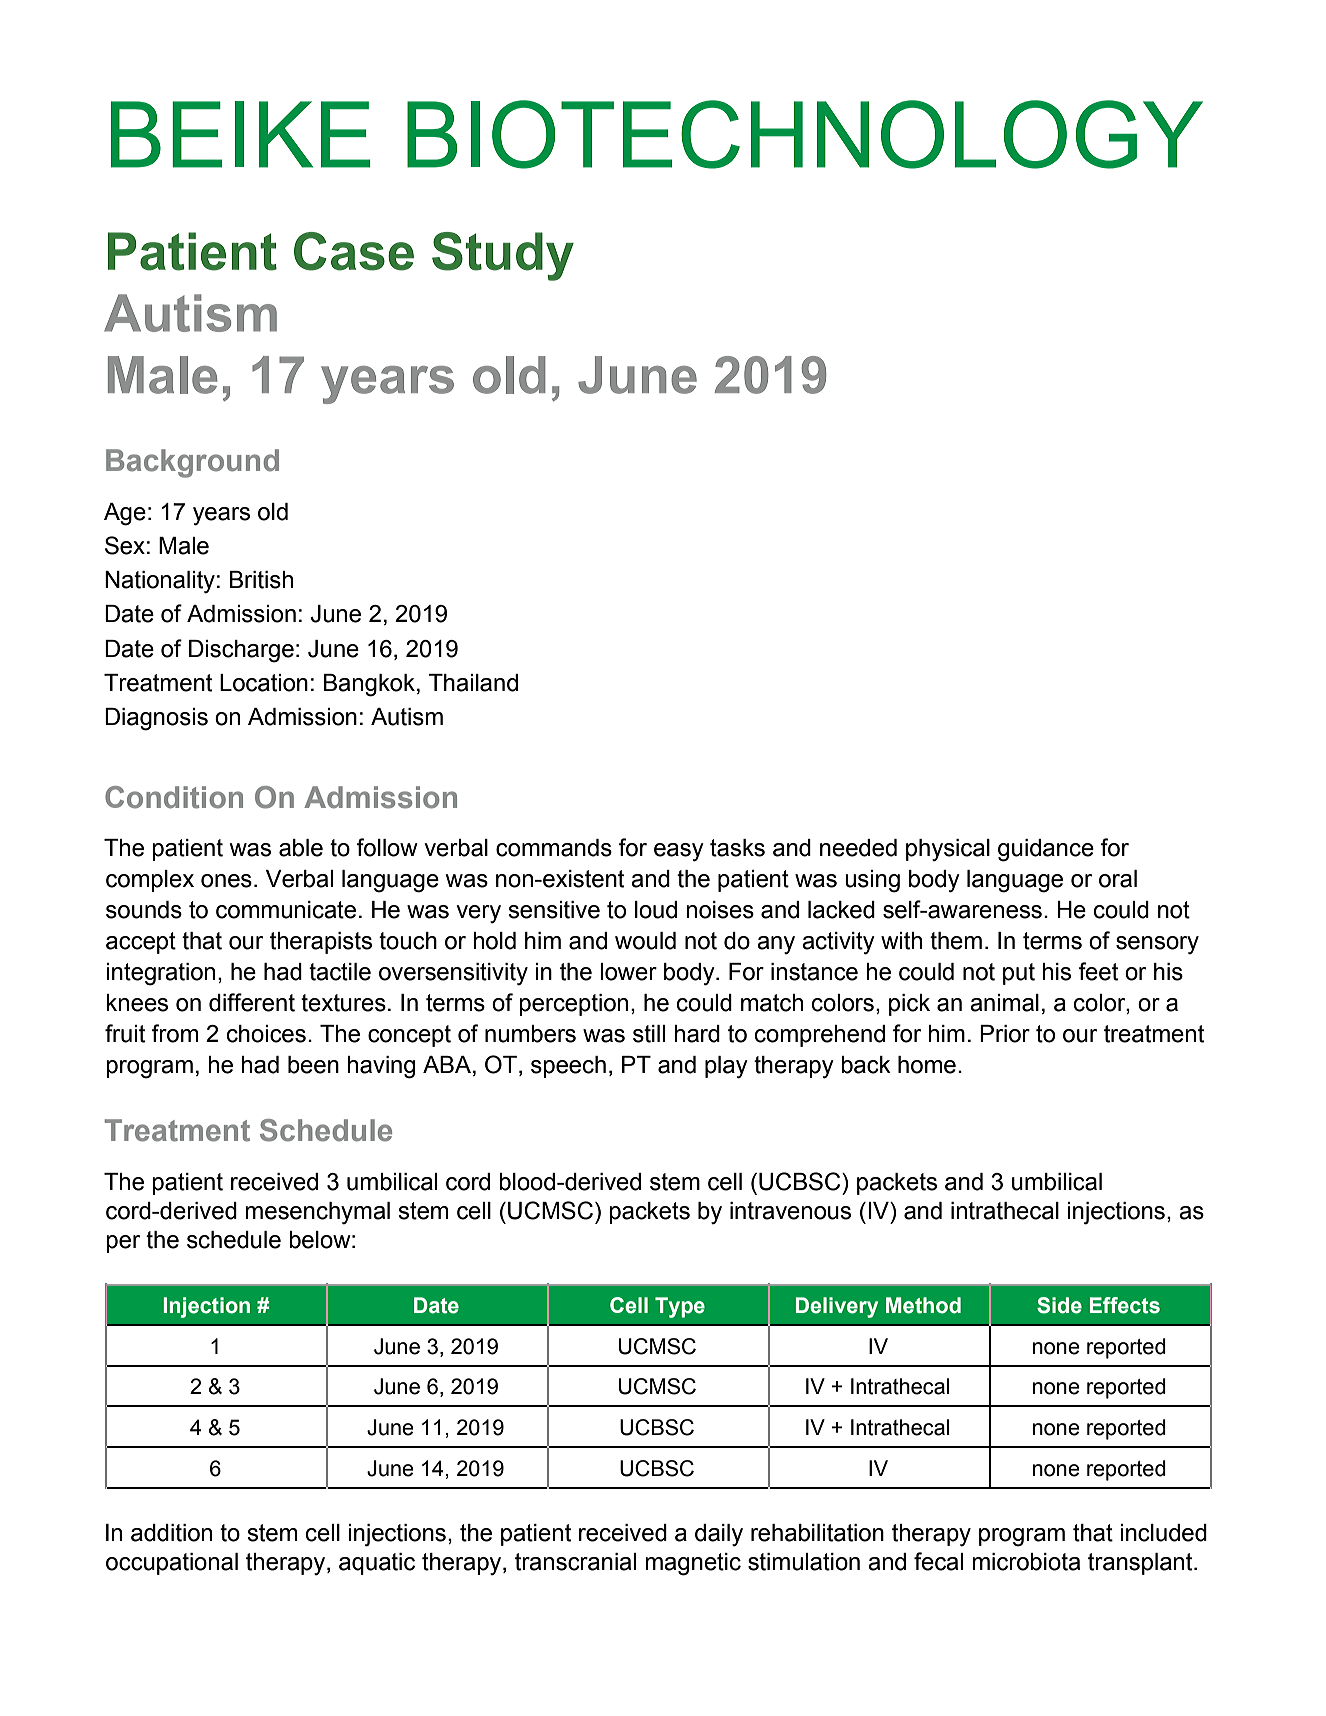  I want to click on Case, so click(354, 251).
